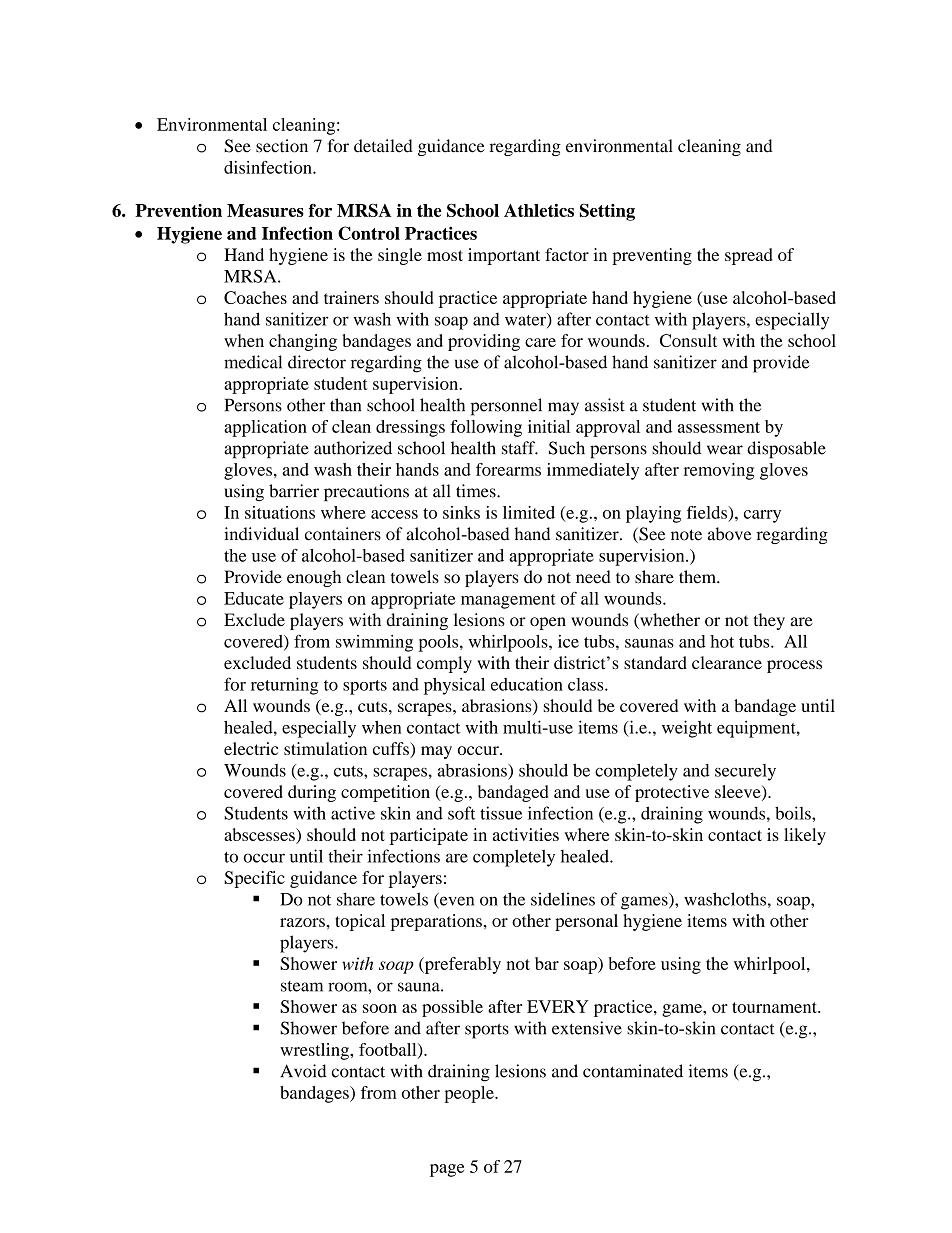 Image resolution: width=952 pixels, height=1233 pixels. What do you see at coordinates (727, 662) in the image?
I see `clearance` at bounding box center [727, 662].
